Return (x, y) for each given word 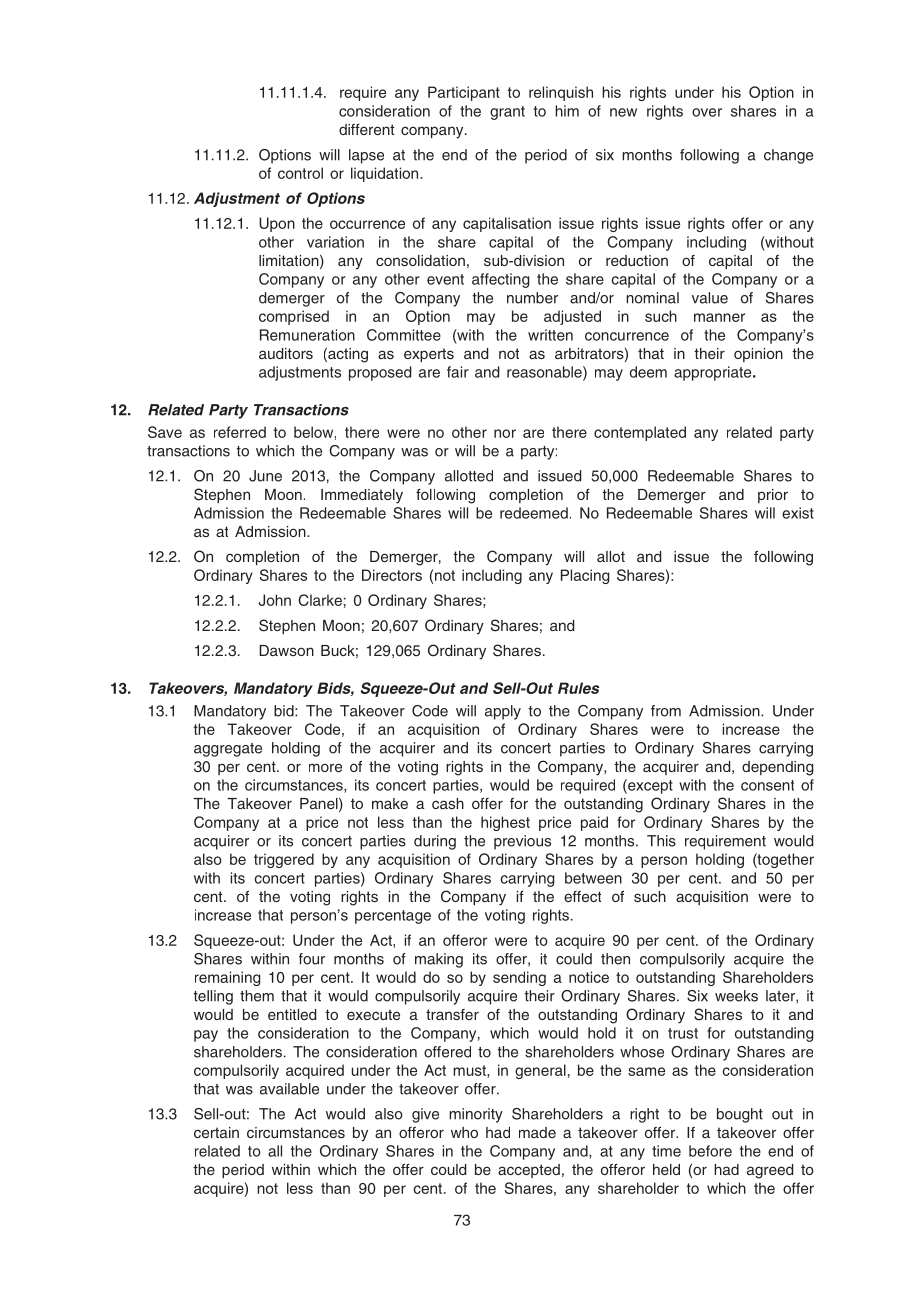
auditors (286, 353)
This (661, 841)
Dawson (286, 650)
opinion (758, 355)
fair (458, 372)
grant (507, 113)
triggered (284, 860)
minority (476, 1115)
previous (522, 842)
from (666, 711)
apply (503, 712)
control (300, 173)
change (788, 156)
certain (216, 1132)
